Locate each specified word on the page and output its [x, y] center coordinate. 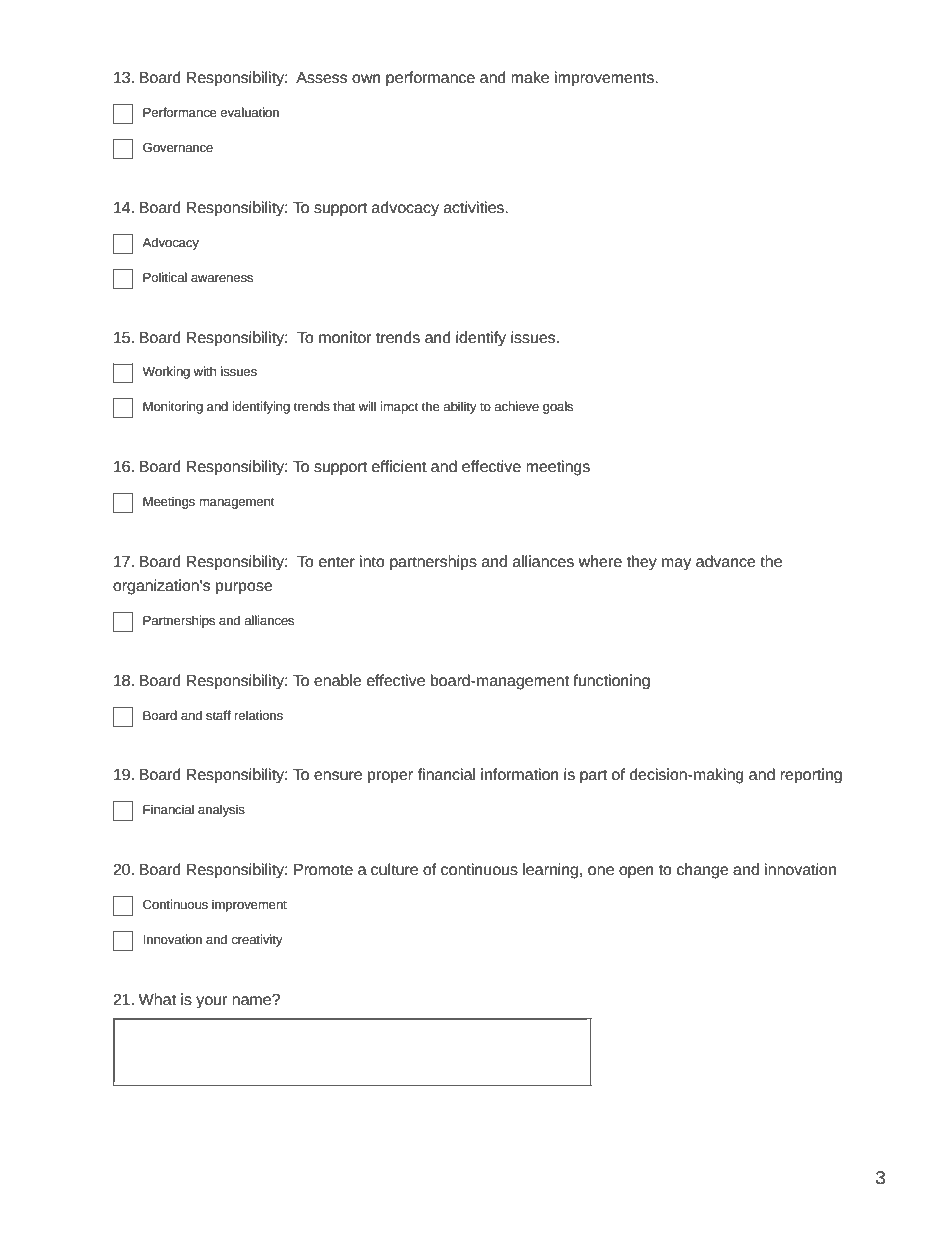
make [530, 77]
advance [726, 561]
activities [475, 207]
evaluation [249, 112]
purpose [244, 588]
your [211, 1002]
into [372, 561]
